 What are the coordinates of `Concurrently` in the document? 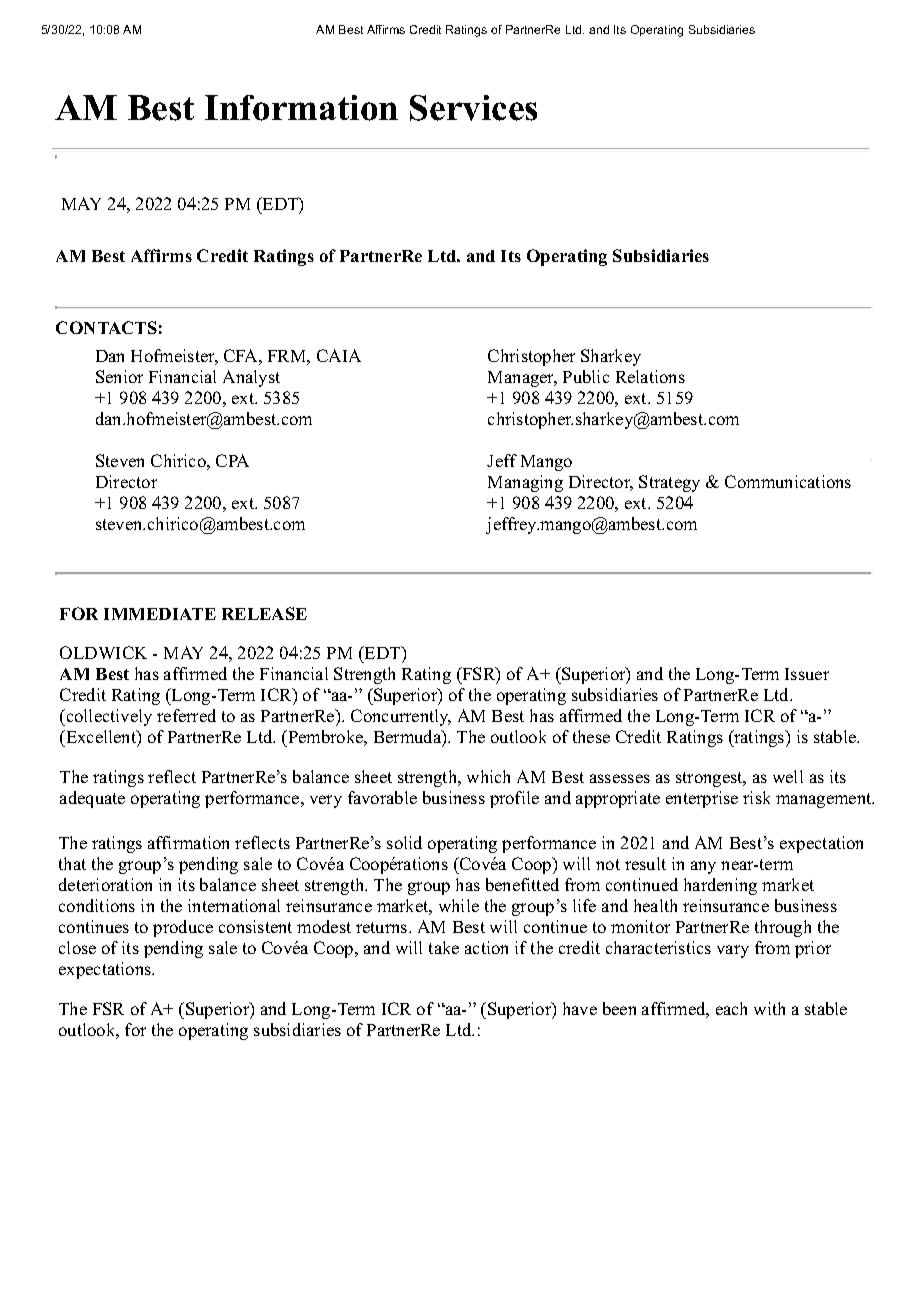 It's located at (401, 717).
